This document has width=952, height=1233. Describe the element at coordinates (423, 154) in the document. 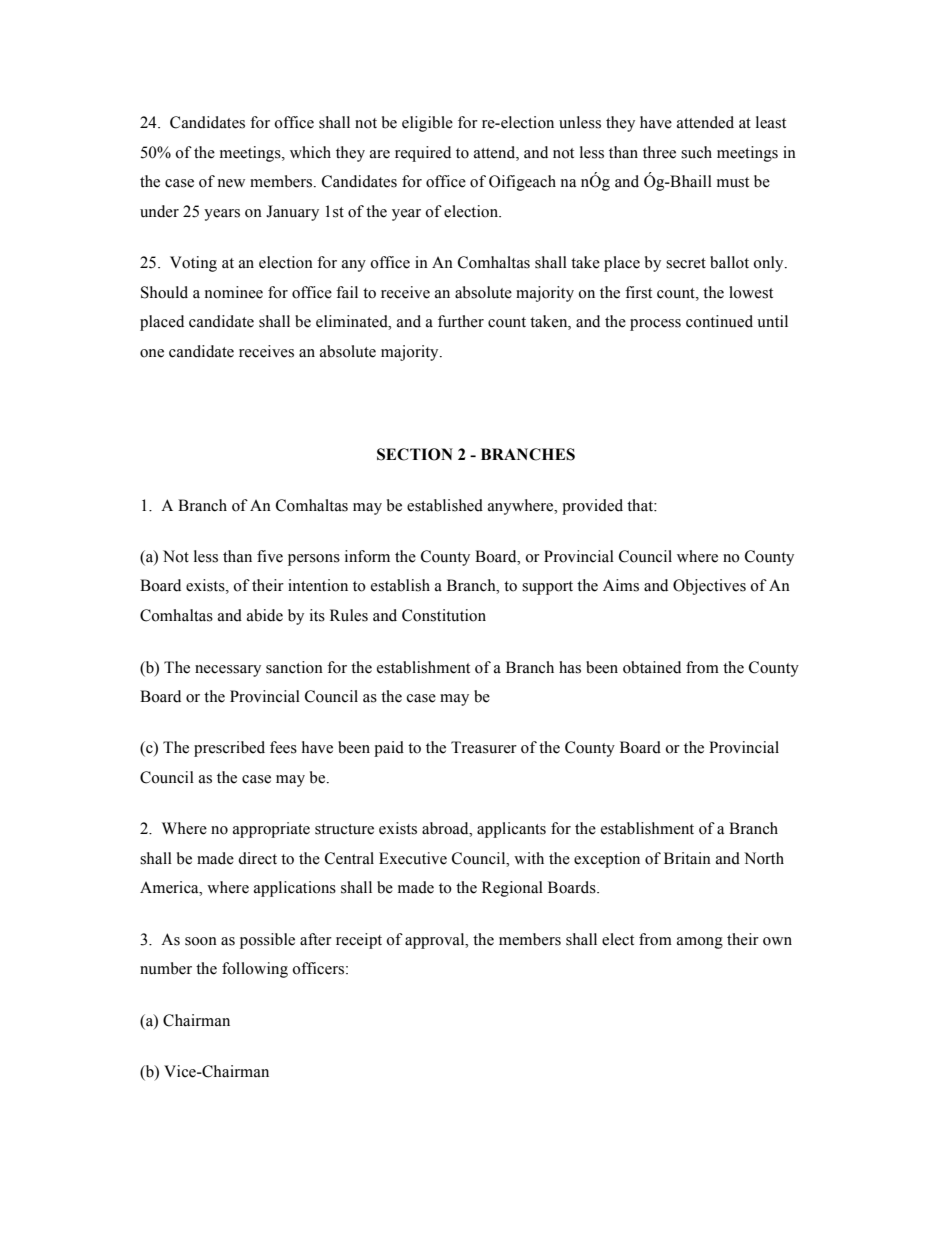

I see `required` at that location.
